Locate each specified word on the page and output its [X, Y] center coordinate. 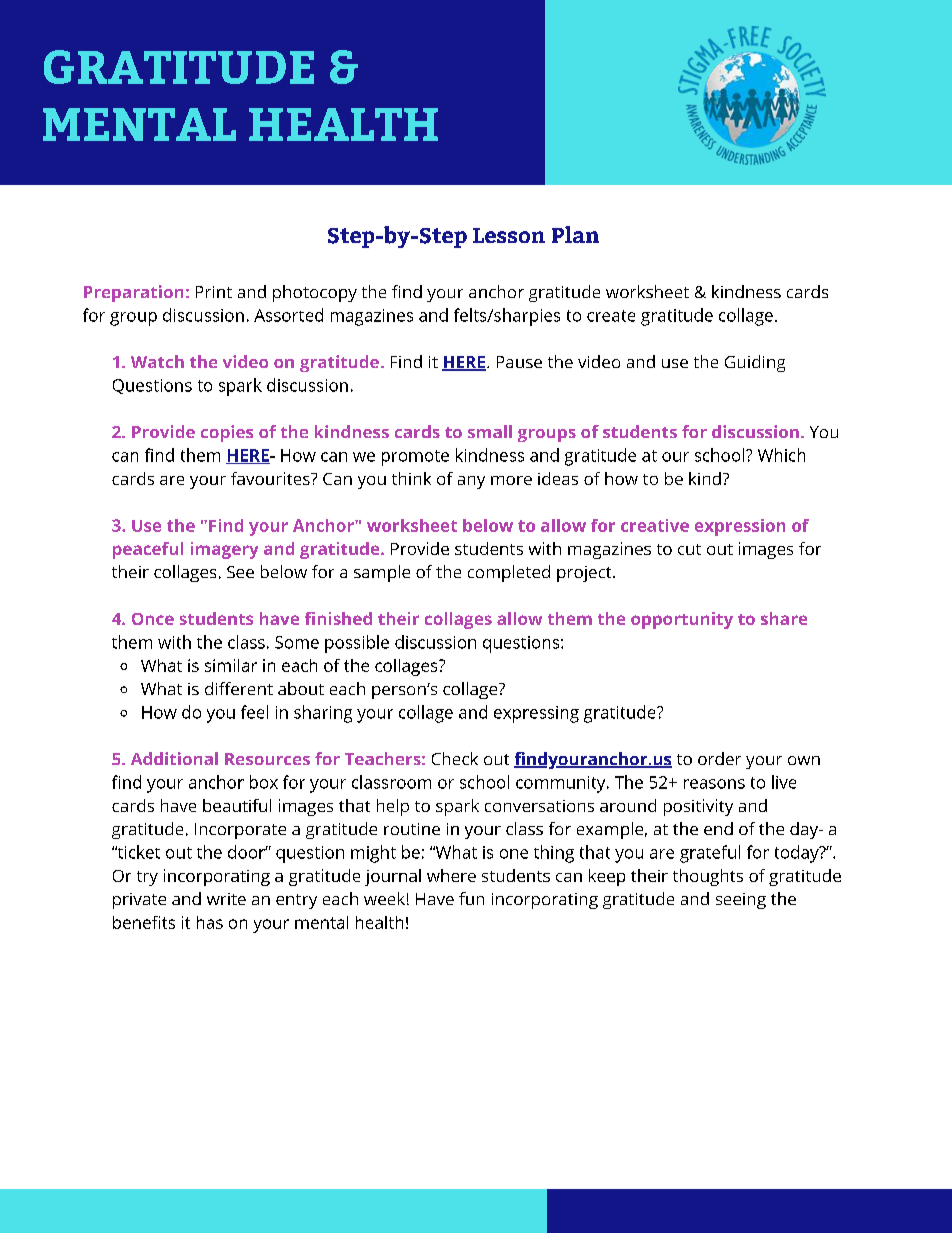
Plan [575, 234]
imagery [224, 550]
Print [214, 292]
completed [509, 573]
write [226, 899]
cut [689, 549]
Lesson [509, 235]
